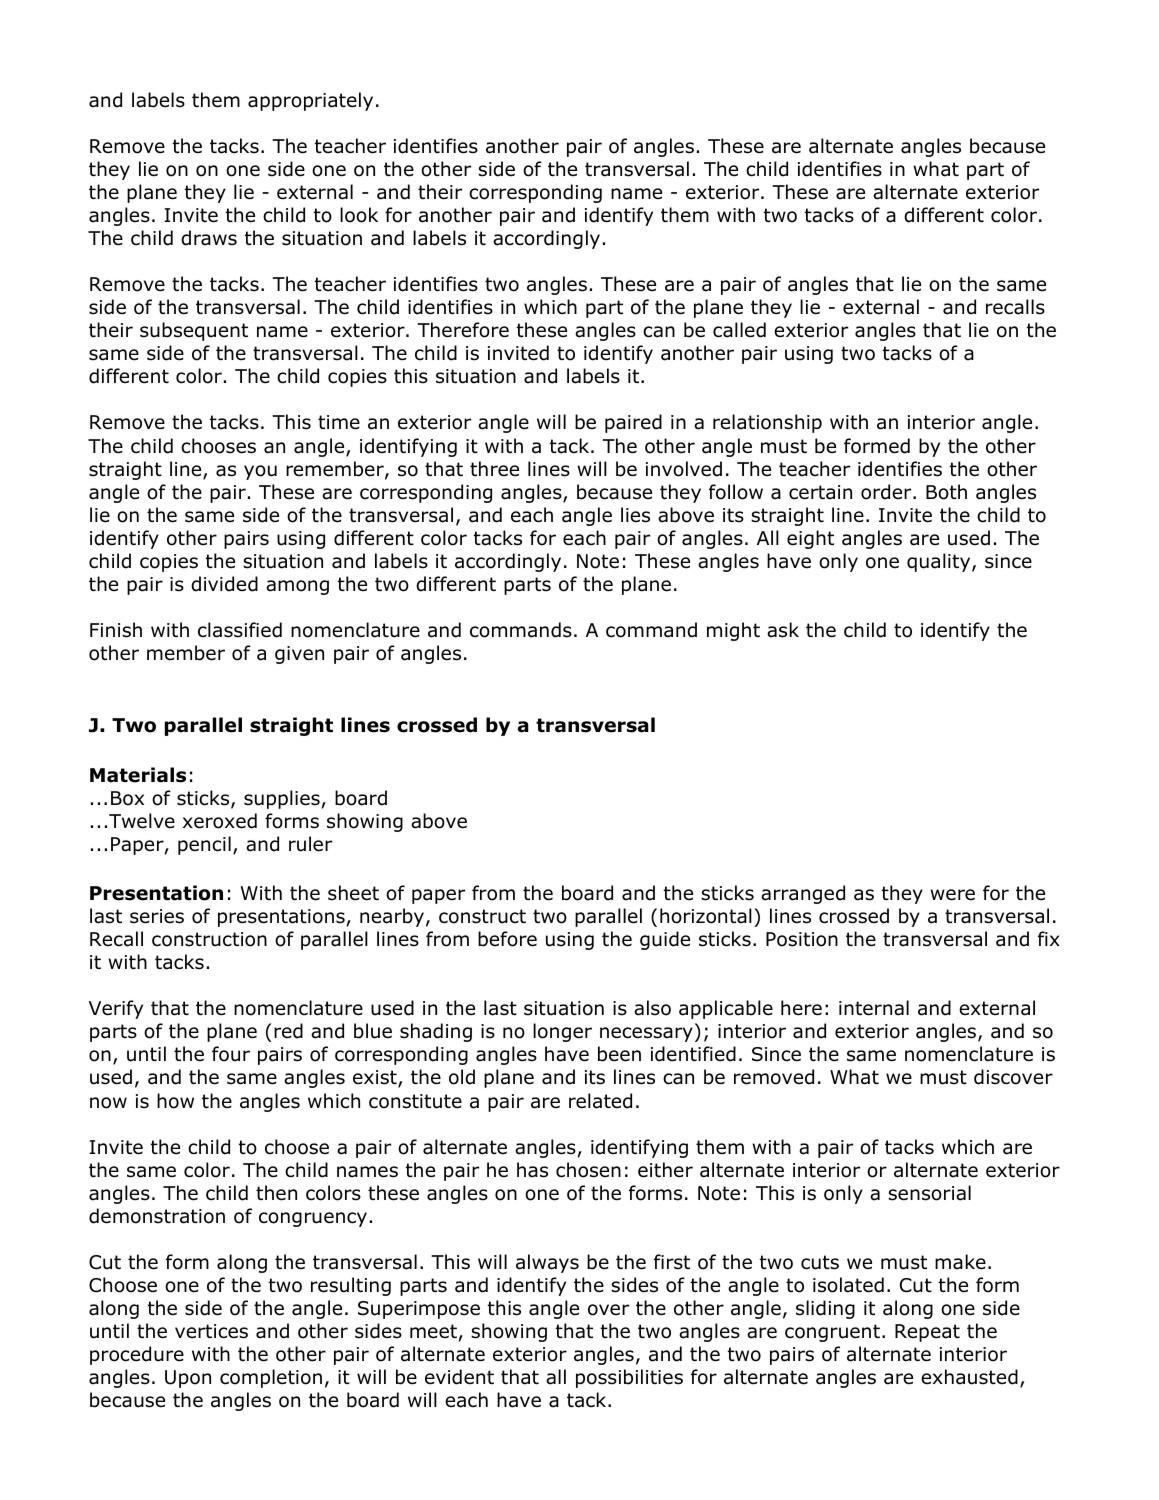 This image has width=1159, height=1500. What do you see at coordinates (739, 330) in the image?
I see `called` at bounding box center [739, 330].
